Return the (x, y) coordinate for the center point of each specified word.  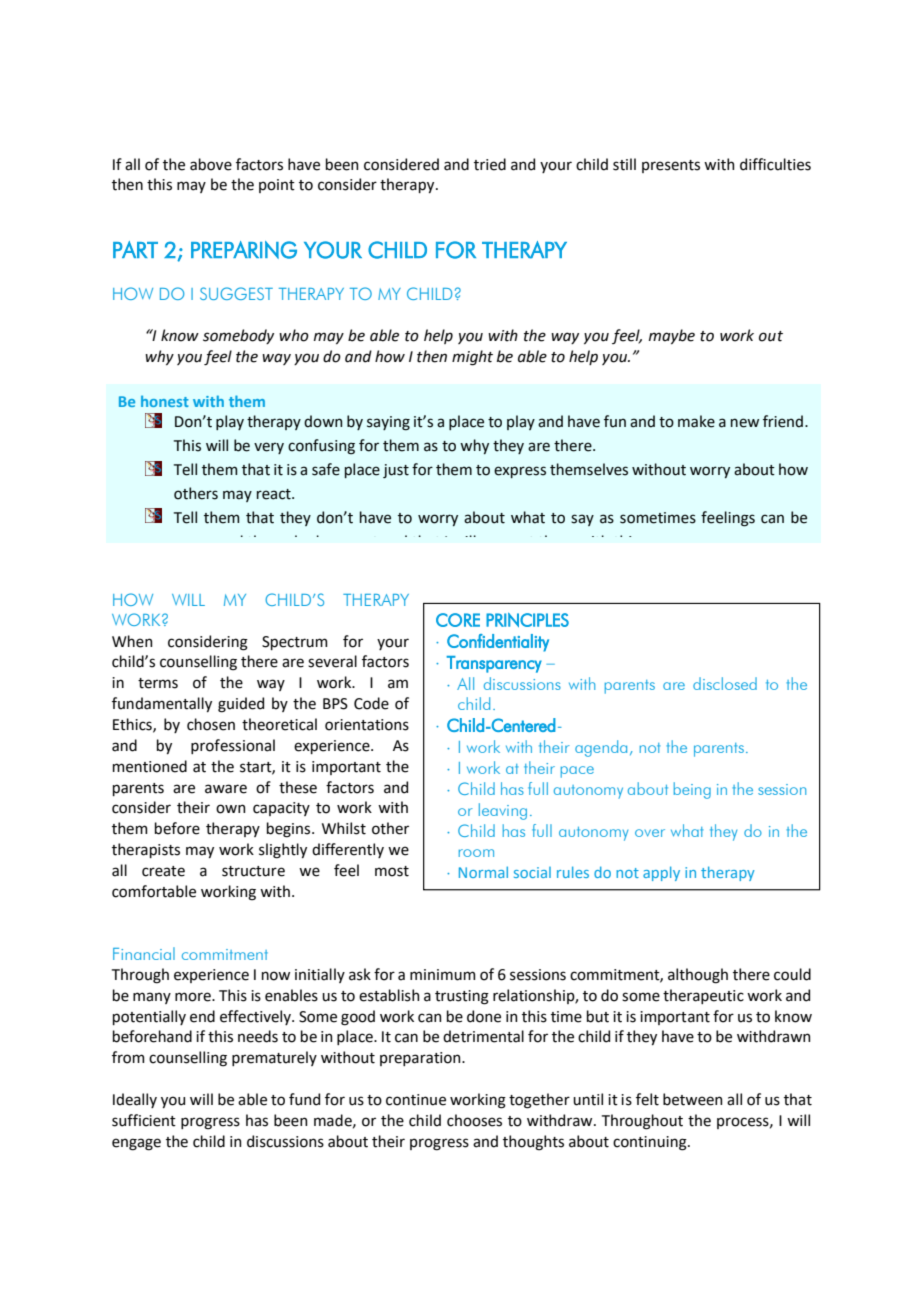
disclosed (725, 683)
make (696, 421)
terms (158, 683)
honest (165, 401)
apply (661, 873)
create (163, 871)
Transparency (494, 664)
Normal (483, 872)
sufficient (144, 1120)
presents (671, 166)
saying (388, 423)
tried (490, 164)
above (211, 164)
